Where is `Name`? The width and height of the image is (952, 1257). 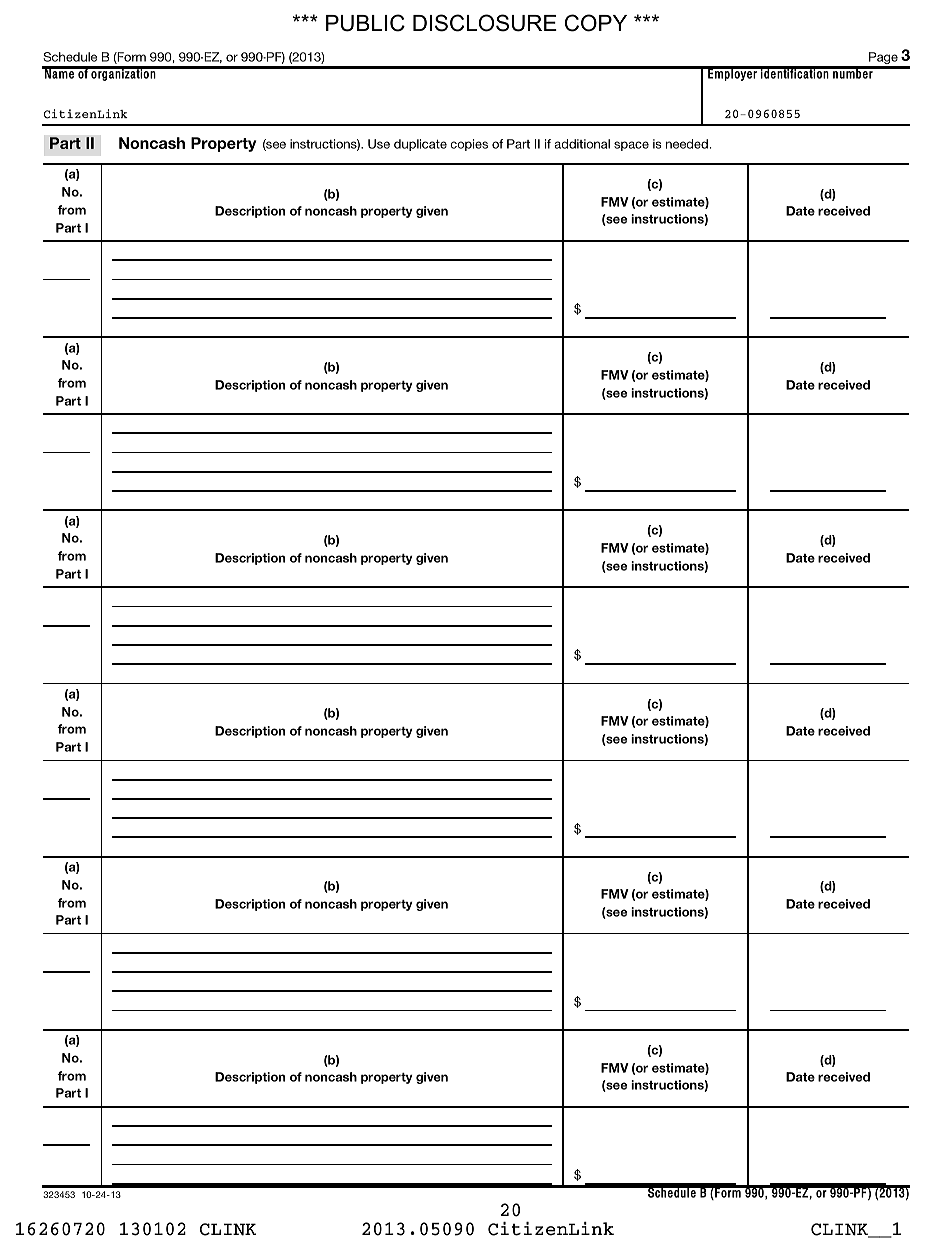 Name is located at coordinates (59, 73).
